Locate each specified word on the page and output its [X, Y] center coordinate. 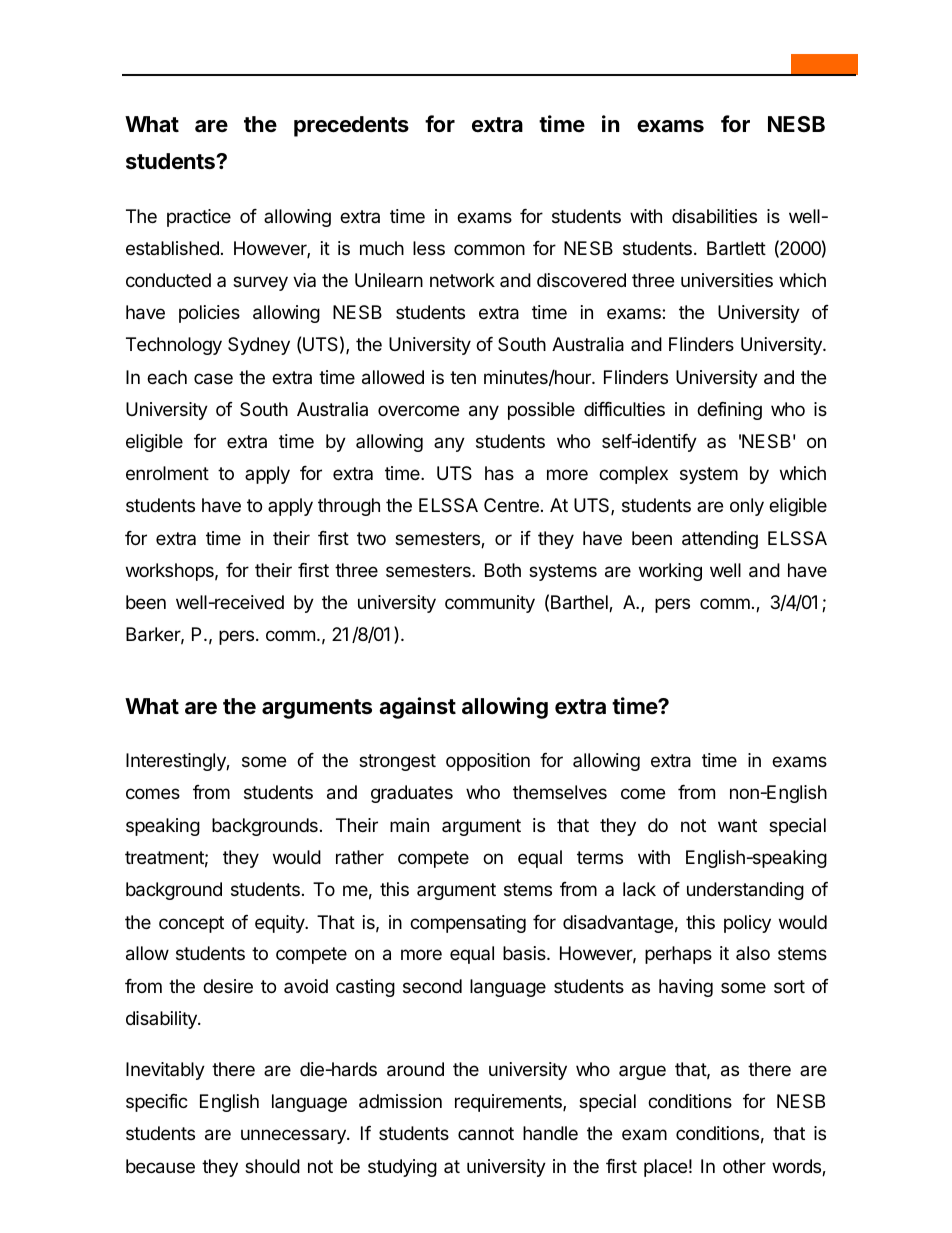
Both [503, 570]
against [417, 708]
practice [199, 218]
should [272, 1166]
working [670, 572]
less [429, 248]
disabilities [714, 216]
